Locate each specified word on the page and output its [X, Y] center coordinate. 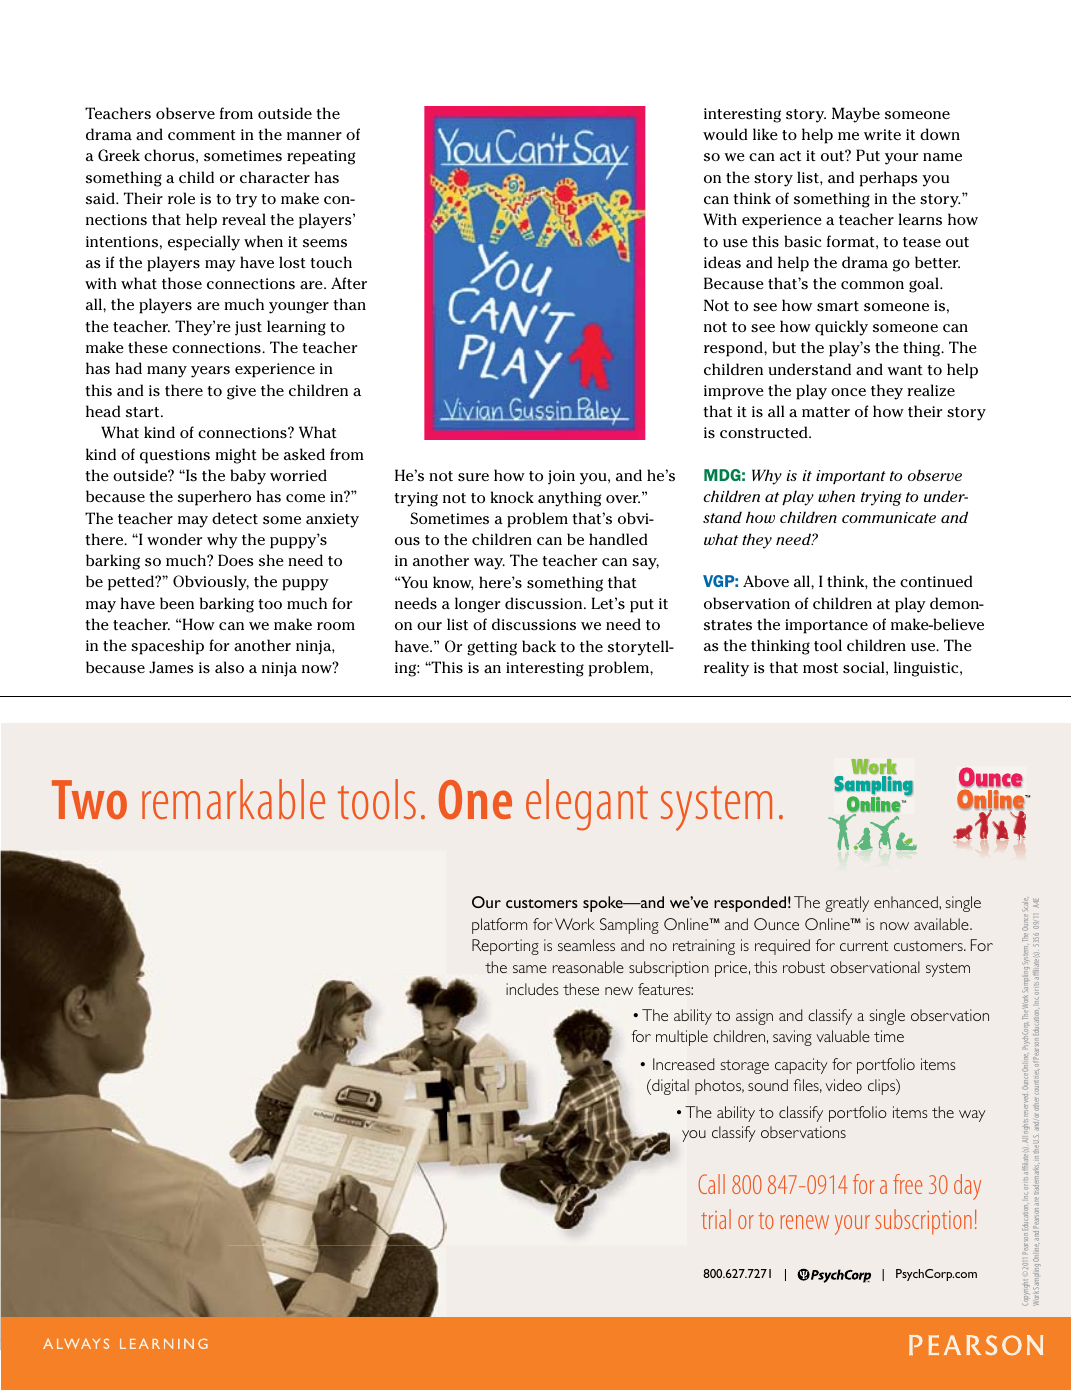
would [725, 134]
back [539, 646]
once [848, 392]
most [820, 668]
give [241, 392]
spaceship [167, 647]
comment [202, 135]
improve [734, 392]
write [882, 134]
